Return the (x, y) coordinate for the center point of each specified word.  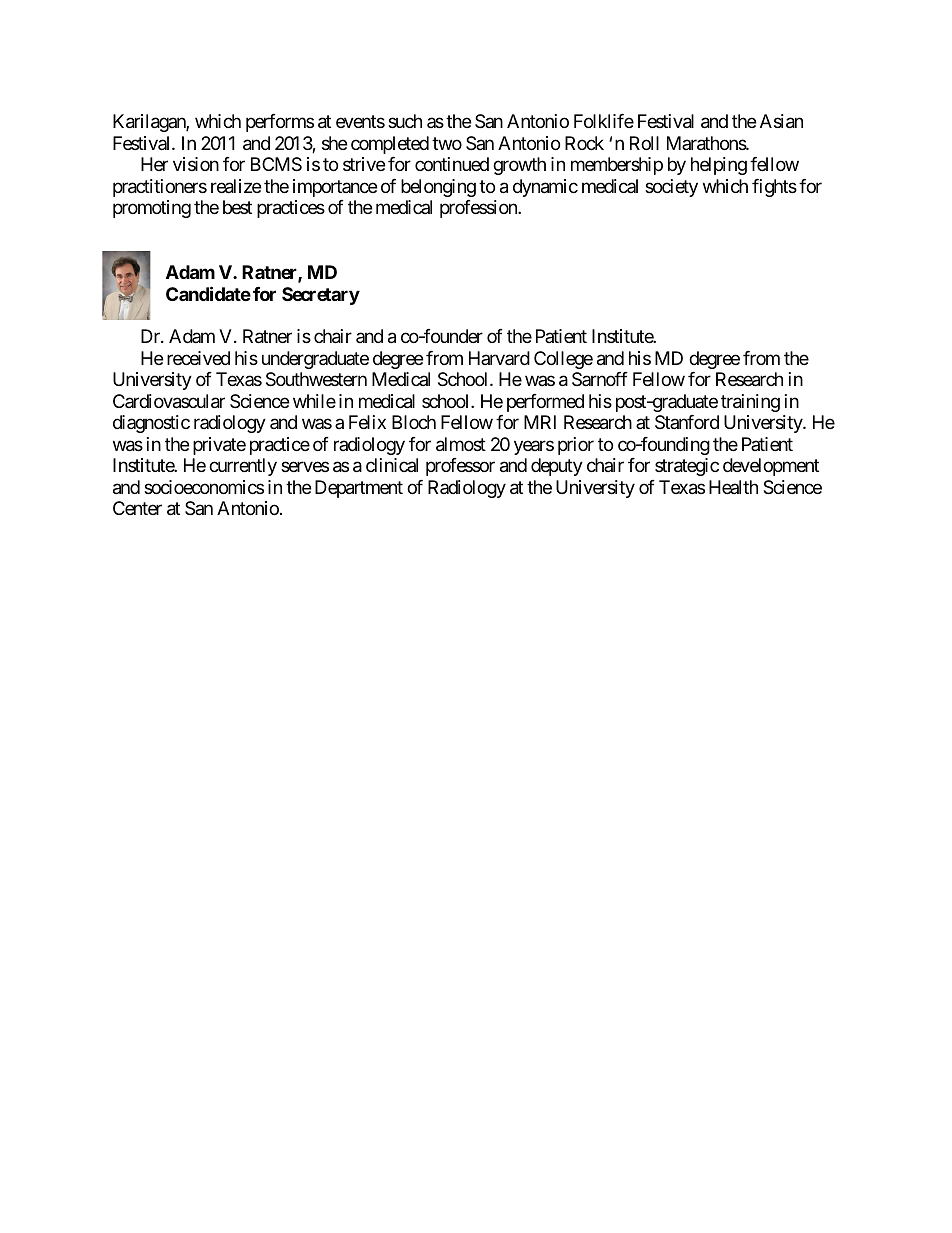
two (447, 143)
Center (137, 508)
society (671, 188)
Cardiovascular (169, 401)
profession (479, 209)
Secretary (321, 296)
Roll (644, 143)
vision (196, 164)
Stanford (687, 422)
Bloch (414, 422)
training (750, 403)
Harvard (499, 358)
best (237, 207)
